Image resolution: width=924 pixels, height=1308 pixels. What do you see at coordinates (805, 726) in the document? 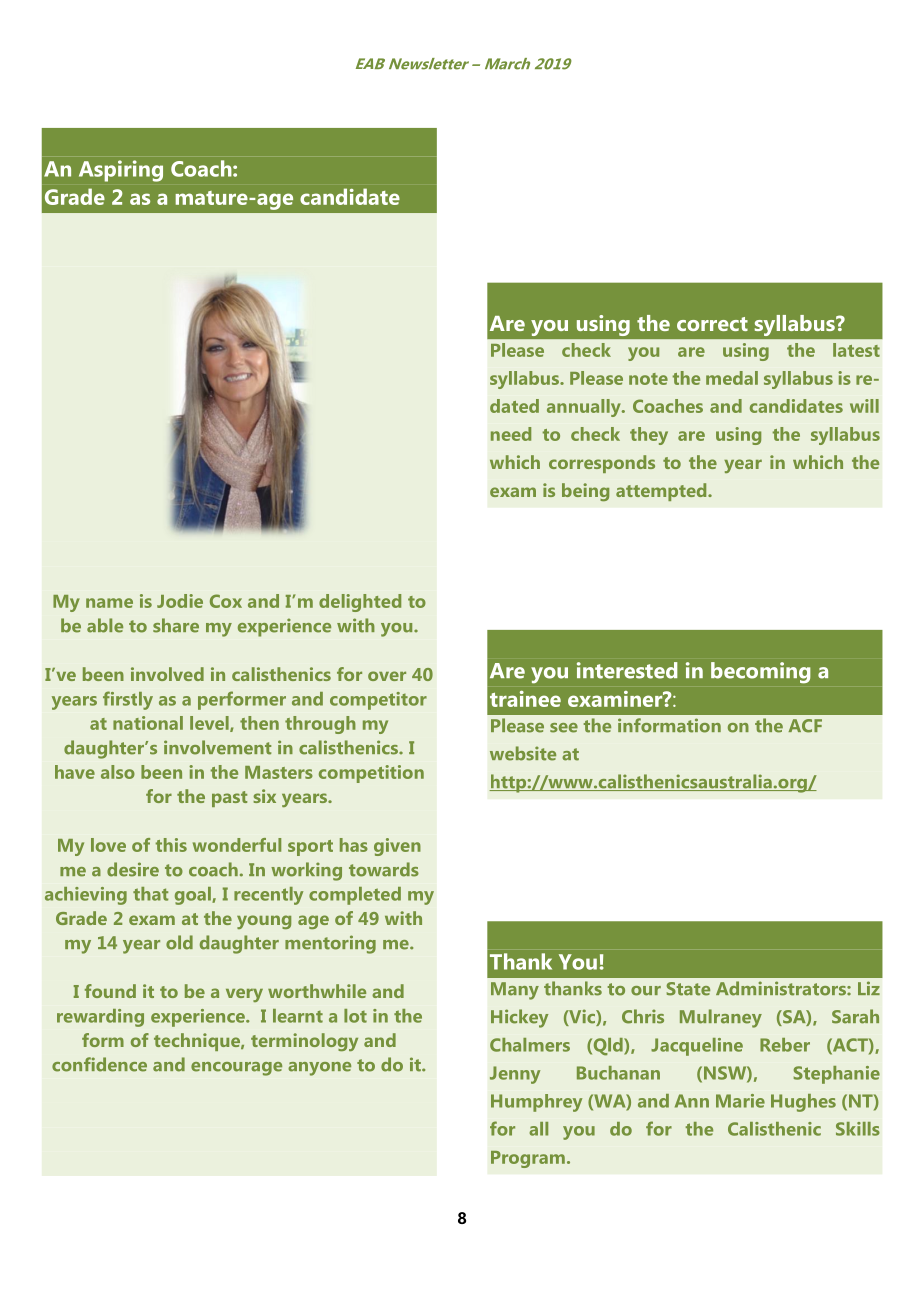
I see `ACF` at bounding box center [805, 726].
